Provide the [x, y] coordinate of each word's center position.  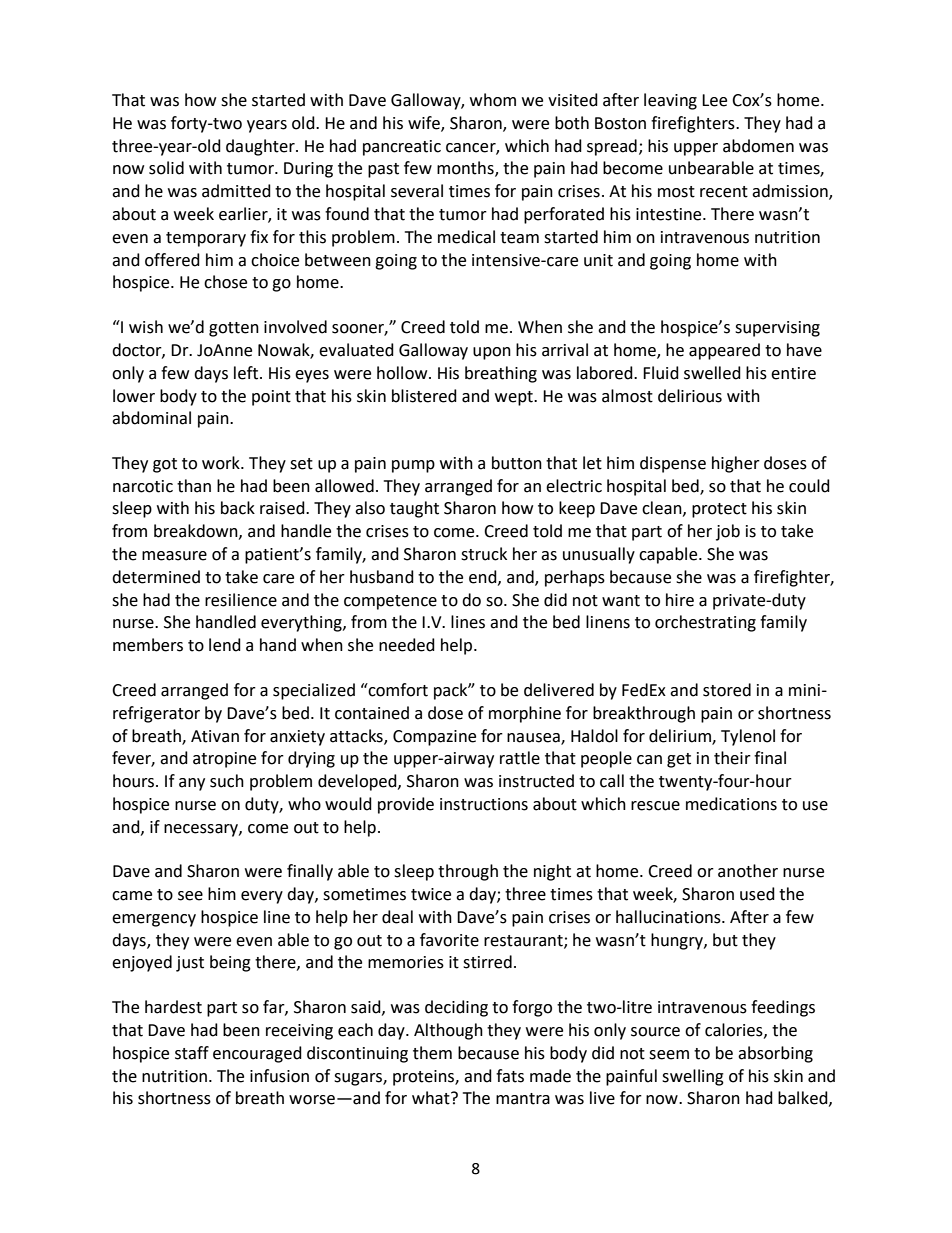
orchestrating [705, 623]
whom [493, 100]
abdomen [758, 146]
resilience [241, 600]
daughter [261, 147]
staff [192, 1053]
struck [484, 554]
